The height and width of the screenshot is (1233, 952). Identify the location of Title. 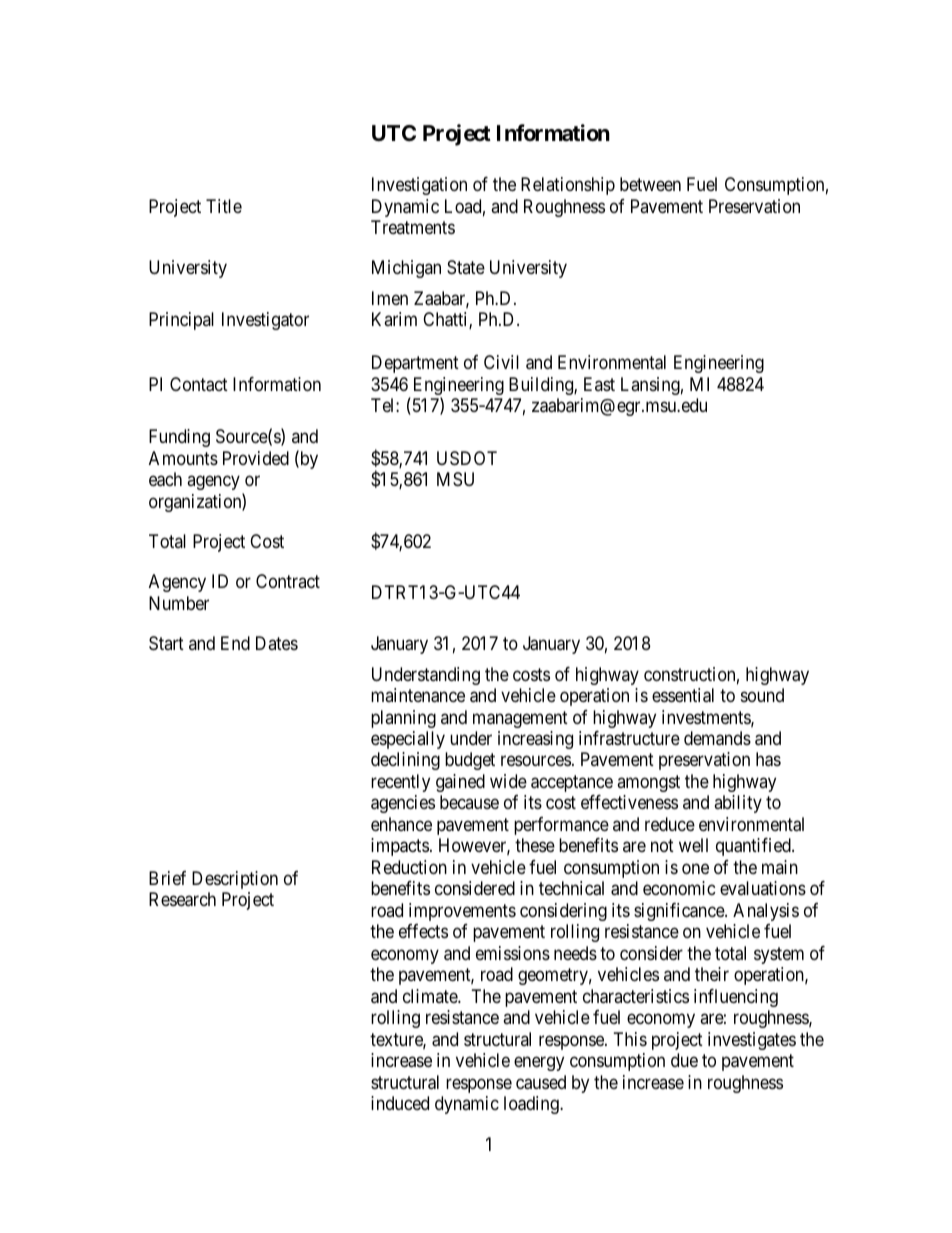
(224, 206).
